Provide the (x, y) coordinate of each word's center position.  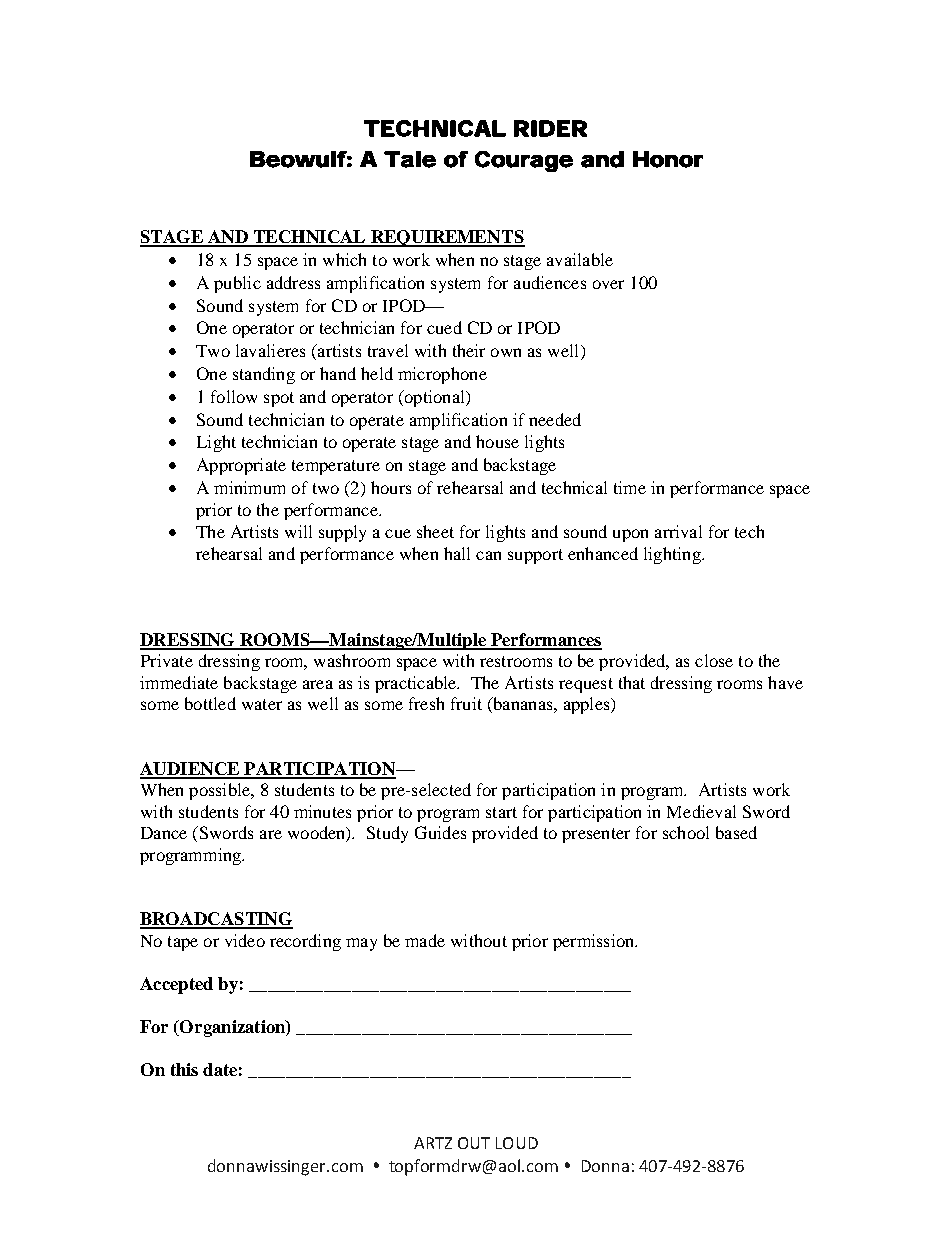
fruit (466, 703)
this (184, 1069)
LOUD (517, 1143)
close (714, 660)
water (262, 704)
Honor (668, 159)
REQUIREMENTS (447, 238)
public (237, 284)
